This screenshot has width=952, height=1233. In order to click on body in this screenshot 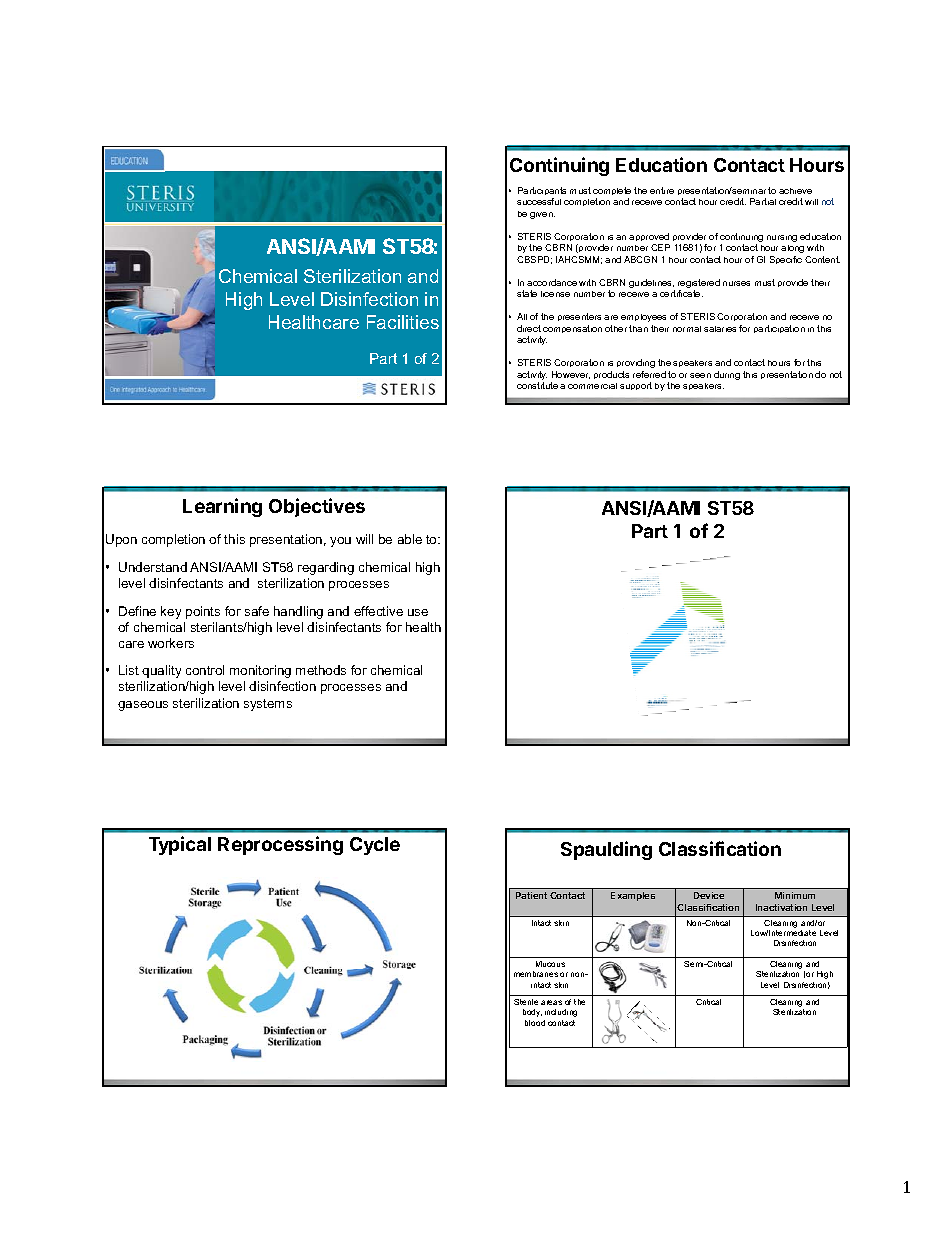, I will do `click(532, 1013)`.
